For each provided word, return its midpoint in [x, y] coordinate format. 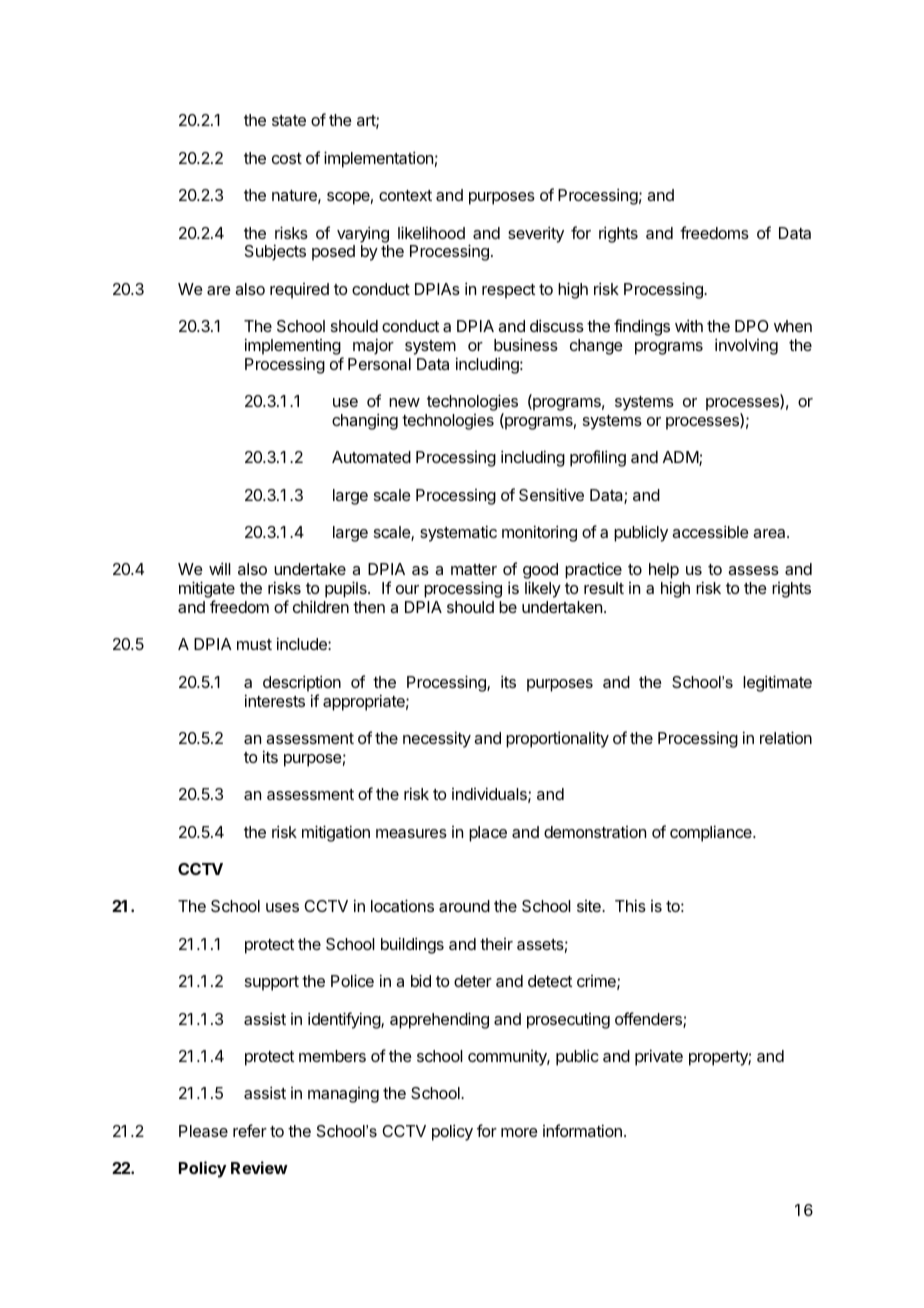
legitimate [777, 683]
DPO [752, 326]
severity [536, 234]
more [519, 1132]
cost [287, 158]
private [659, 1057]
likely [543, 589]
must [254, 644]
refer [250, 1130]
